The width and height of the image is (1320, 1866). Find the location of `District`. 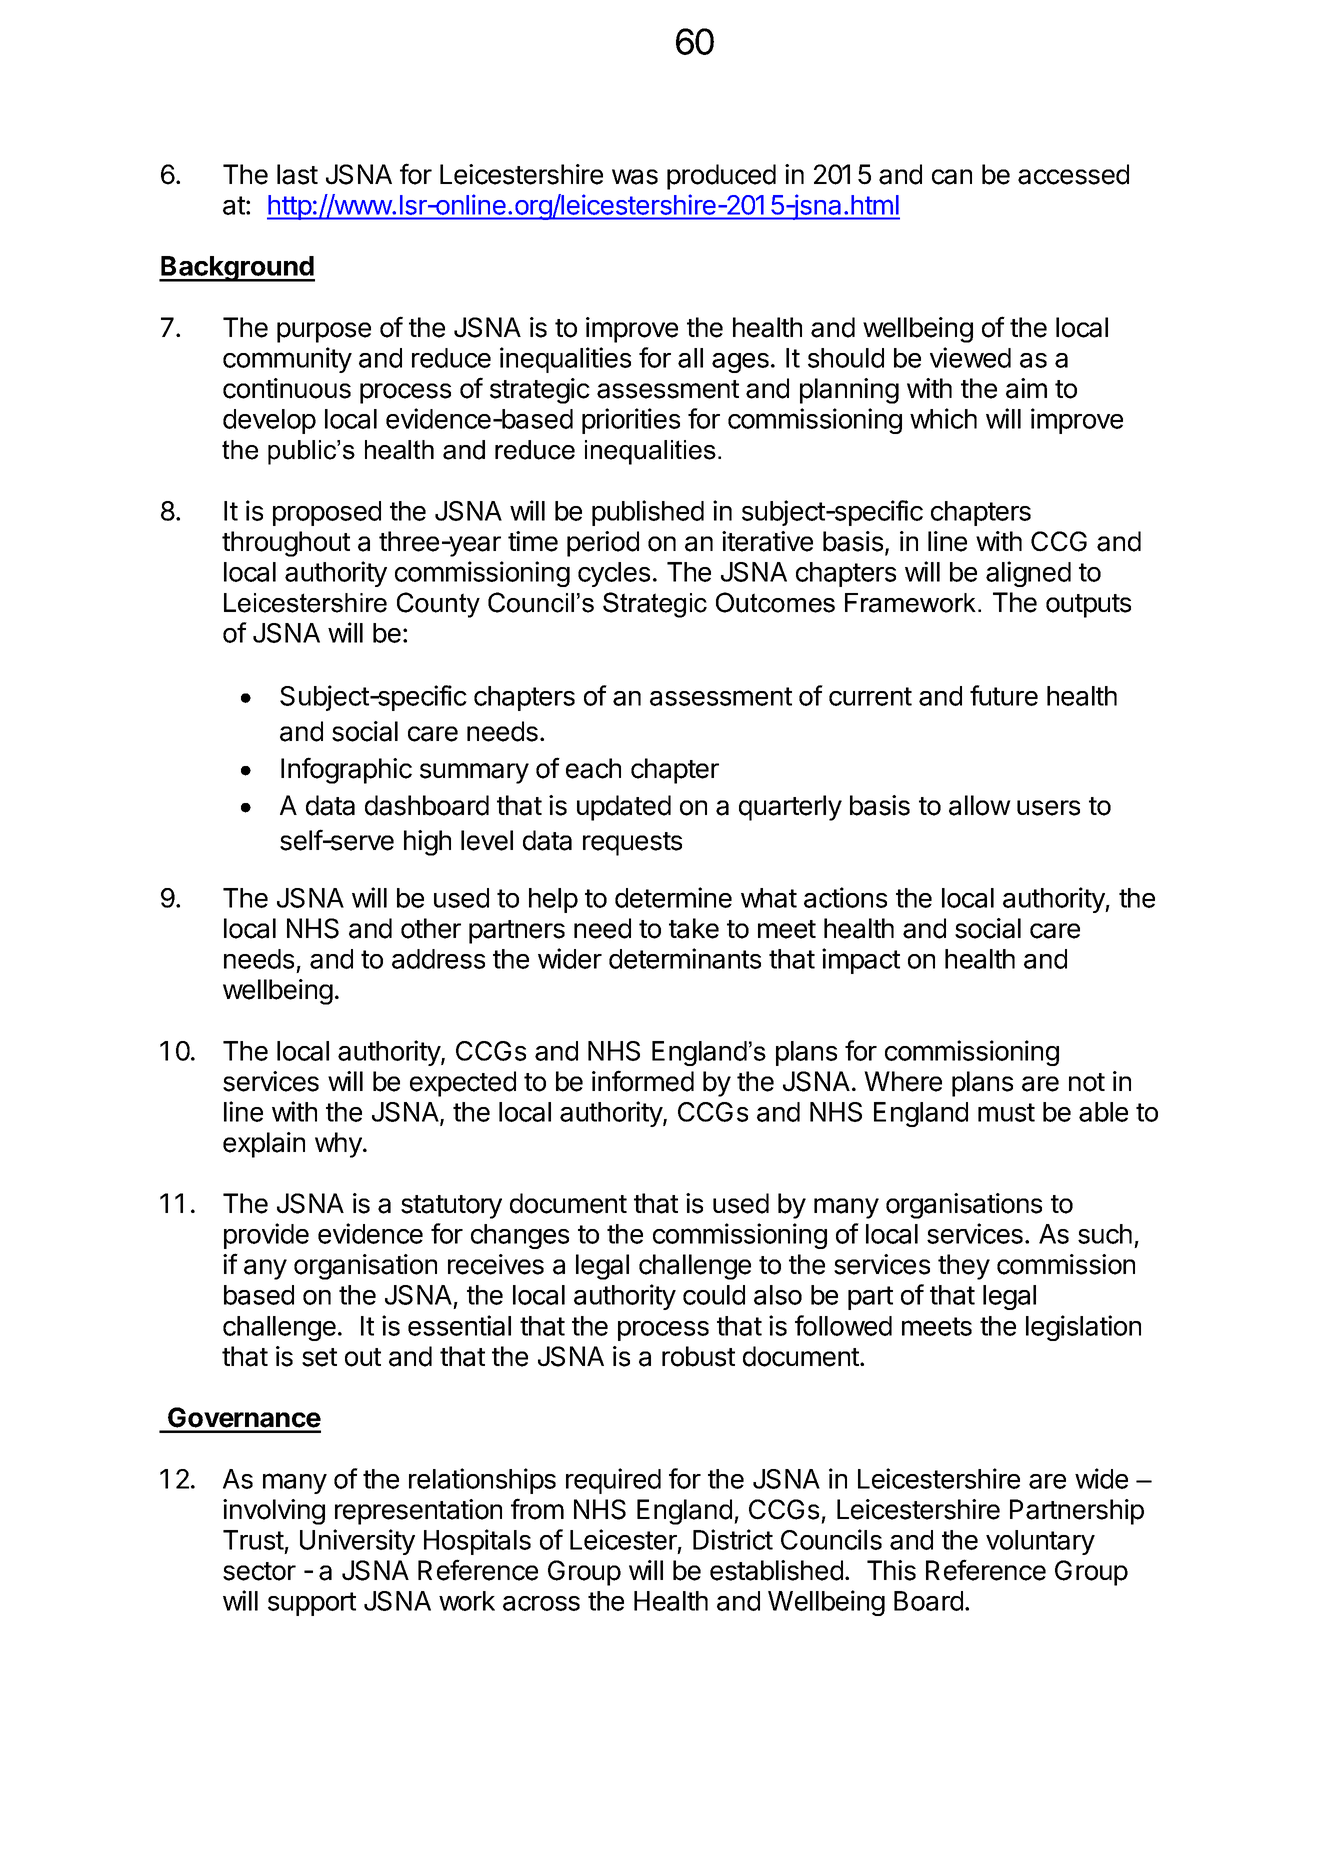

District is located at coordinates (733, 1539).
